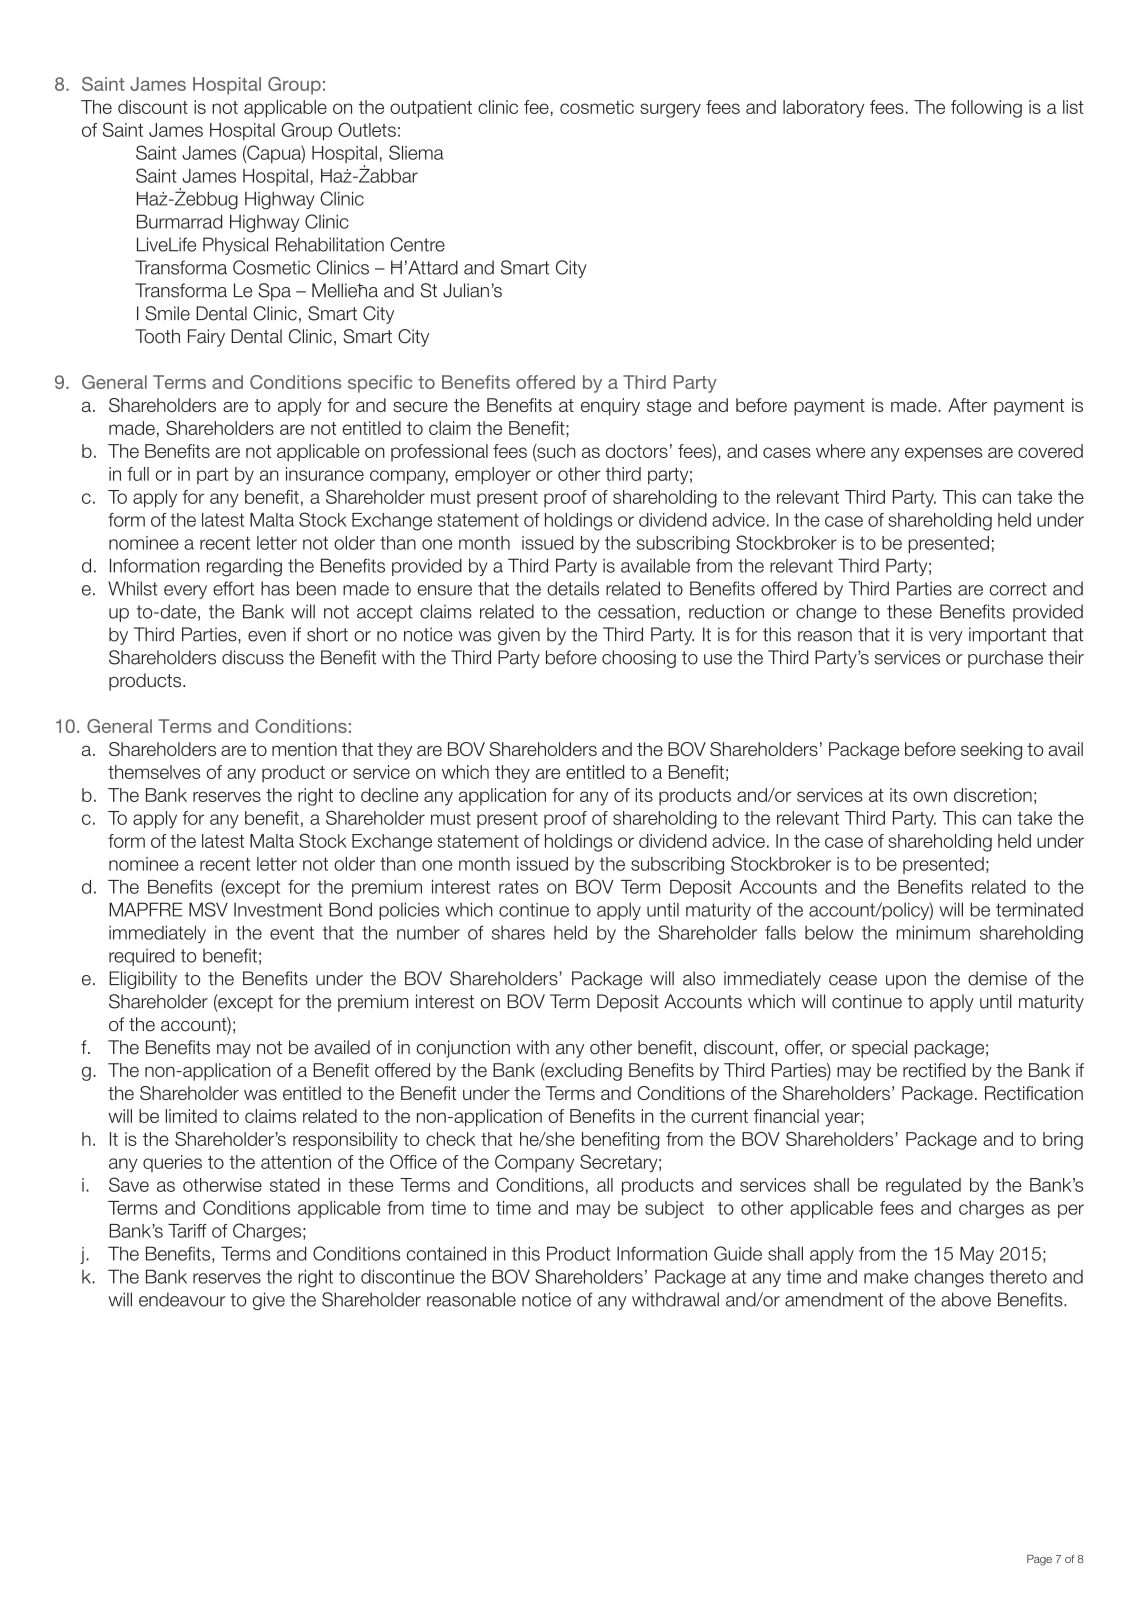 Image resolution: width=1138 pixels, height=1609 pixels. Describe the element at coordinates (637, 451) in the page. I see `doctors` at that location.
